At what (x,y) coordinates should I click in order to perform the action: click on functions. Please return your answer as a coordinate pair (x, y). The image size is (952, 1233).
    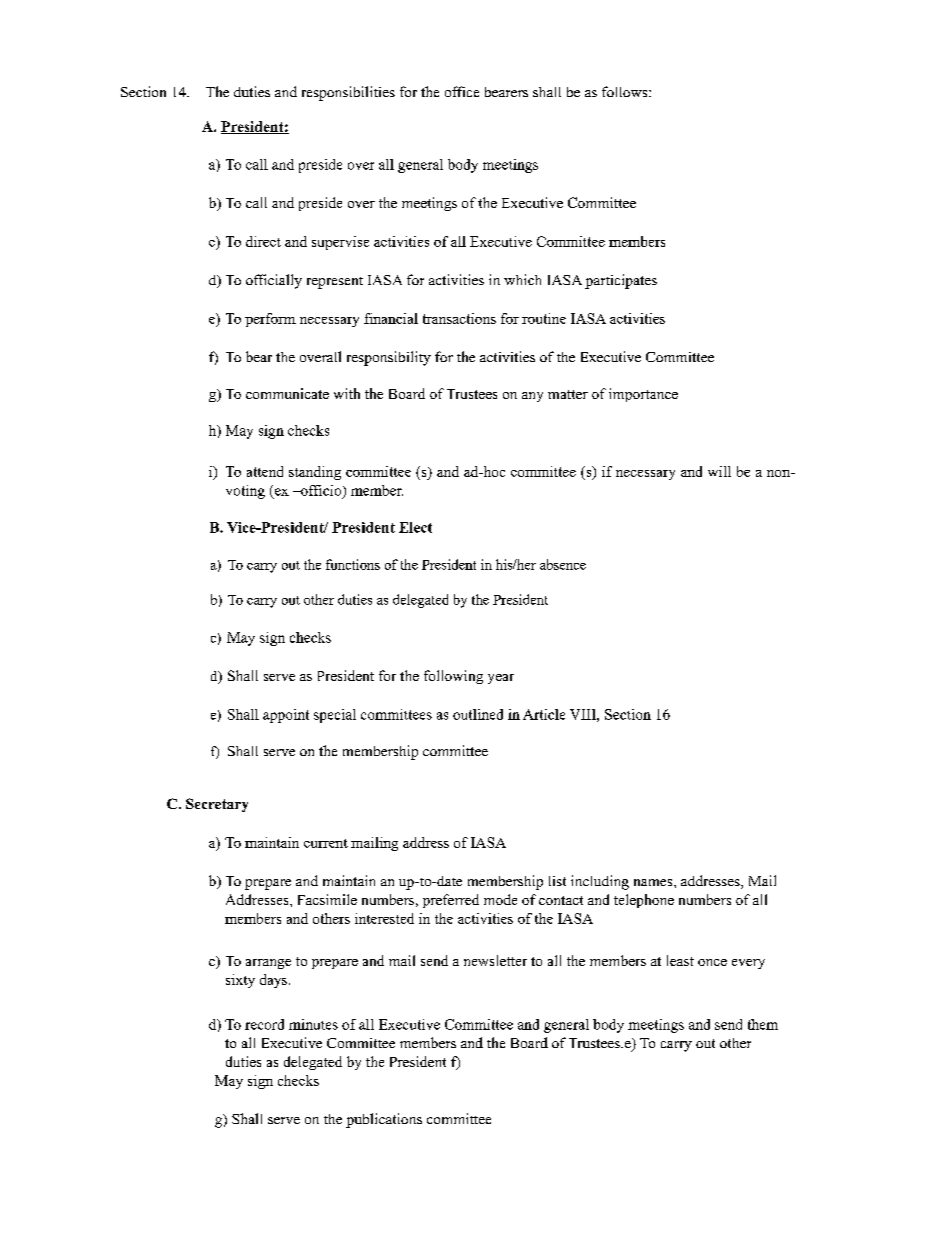
    Looking at the image, I should click on (353, 564).
